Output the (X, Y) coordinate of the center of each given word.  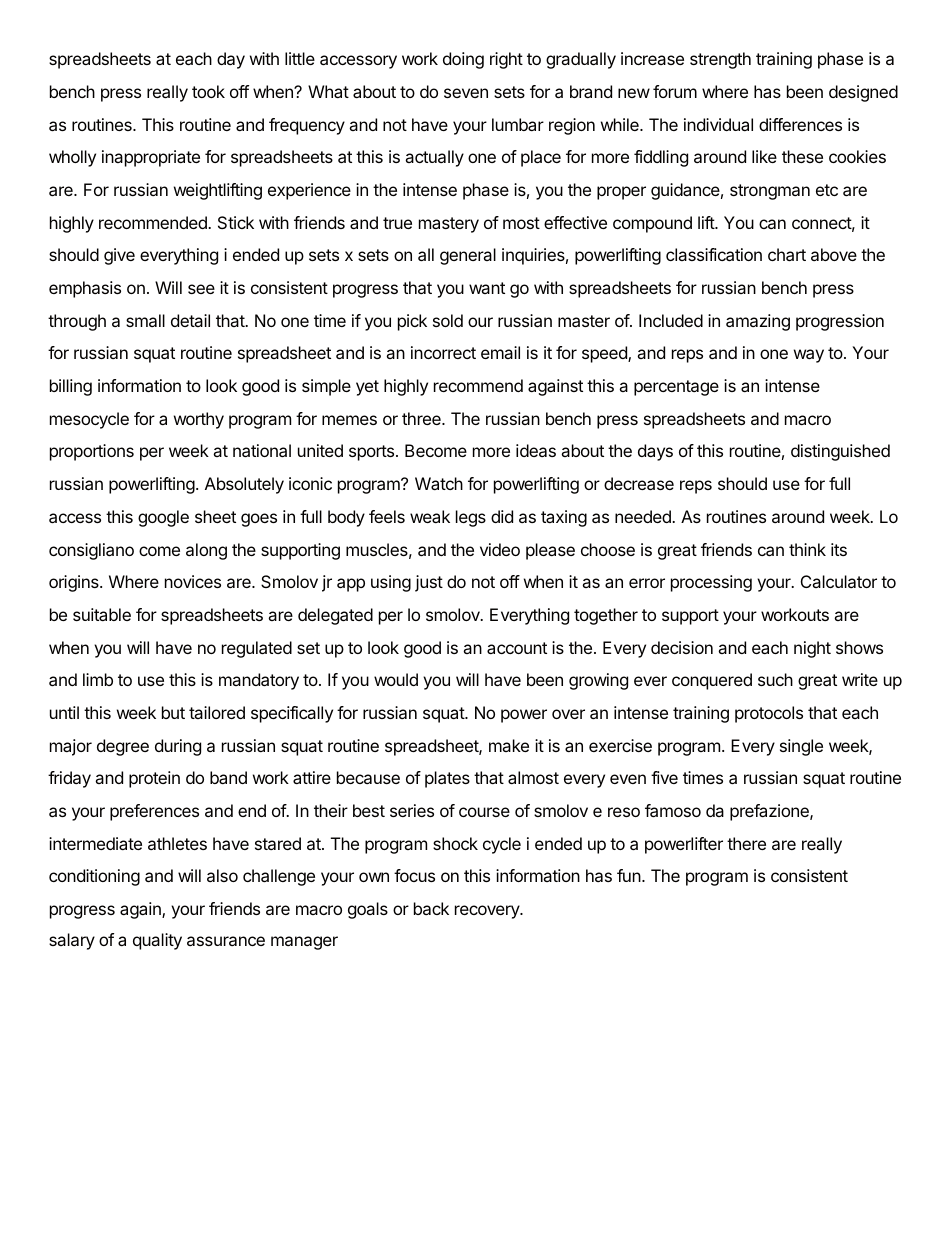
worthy (199, 420)
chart (787, 254)
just (429, 583)
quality (157, 941)
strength (720, 60)
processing (711, 583)
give (119, 256)
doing (463, 60)
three (422, 418)
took (208, 91)
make (509, 745)
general (468, 256)
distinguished (840, 452)
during (178, 747)
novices (193, 581)
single (801, 747)
